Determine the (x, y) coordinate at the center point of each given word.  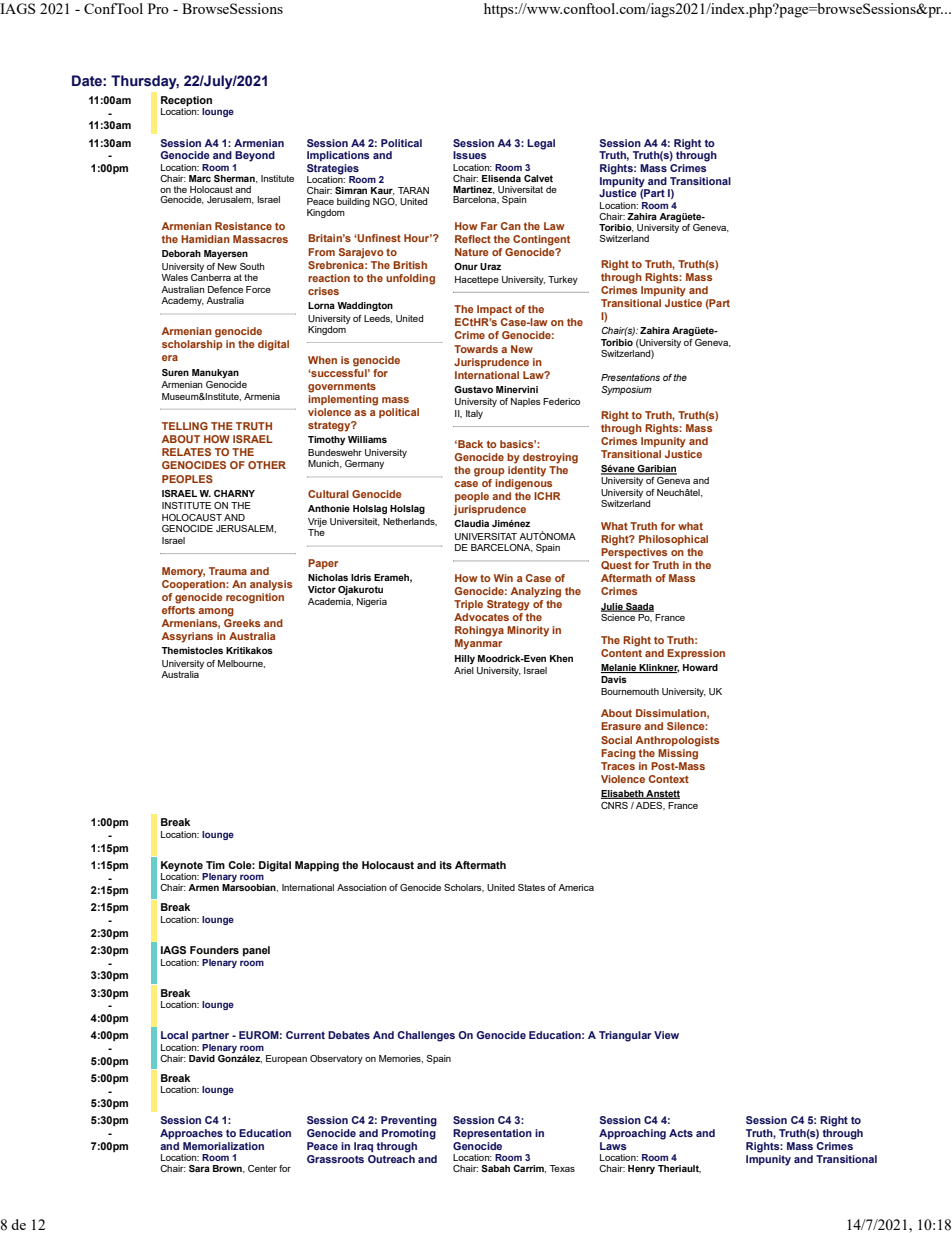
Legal (541, 144)
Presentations (630, 377)
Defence (225, 289)
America (576, 887)
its (446, 865)
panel (256, 951)
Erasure (621, 726)
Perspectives (634, 553)
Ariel (464, 670)
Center (262, 1168)
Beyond (255, 156)
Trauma (228, 571)
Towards (476, 349)
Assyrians (187, 637)
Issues (470, 155)
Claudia (471, 523)
